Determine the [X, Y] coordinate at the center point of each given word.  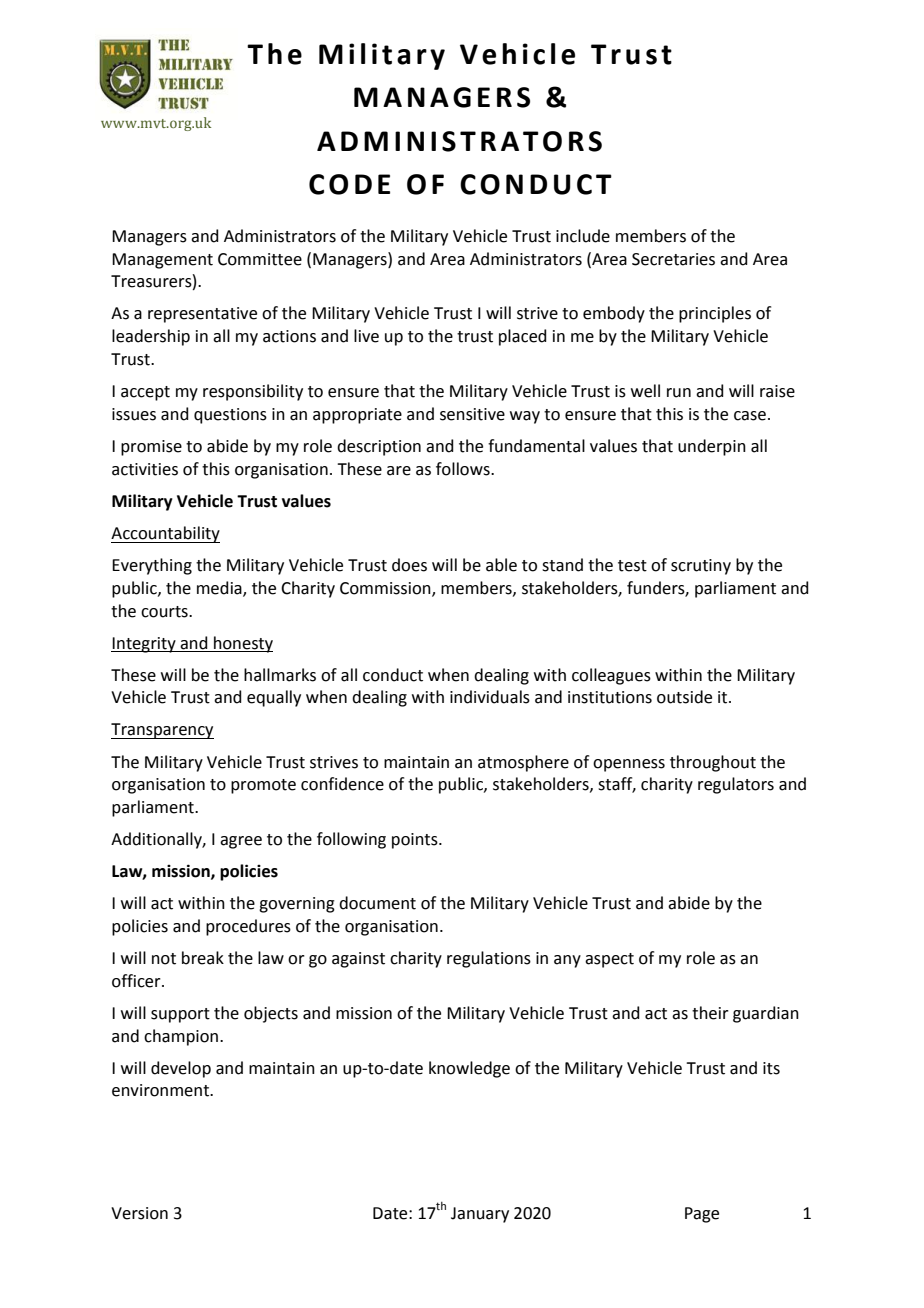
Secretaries [673, 259]
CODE [349, 184]
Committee [260, 259]
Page [702, 1215]
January [480, 1215]
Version [139, 1213]
